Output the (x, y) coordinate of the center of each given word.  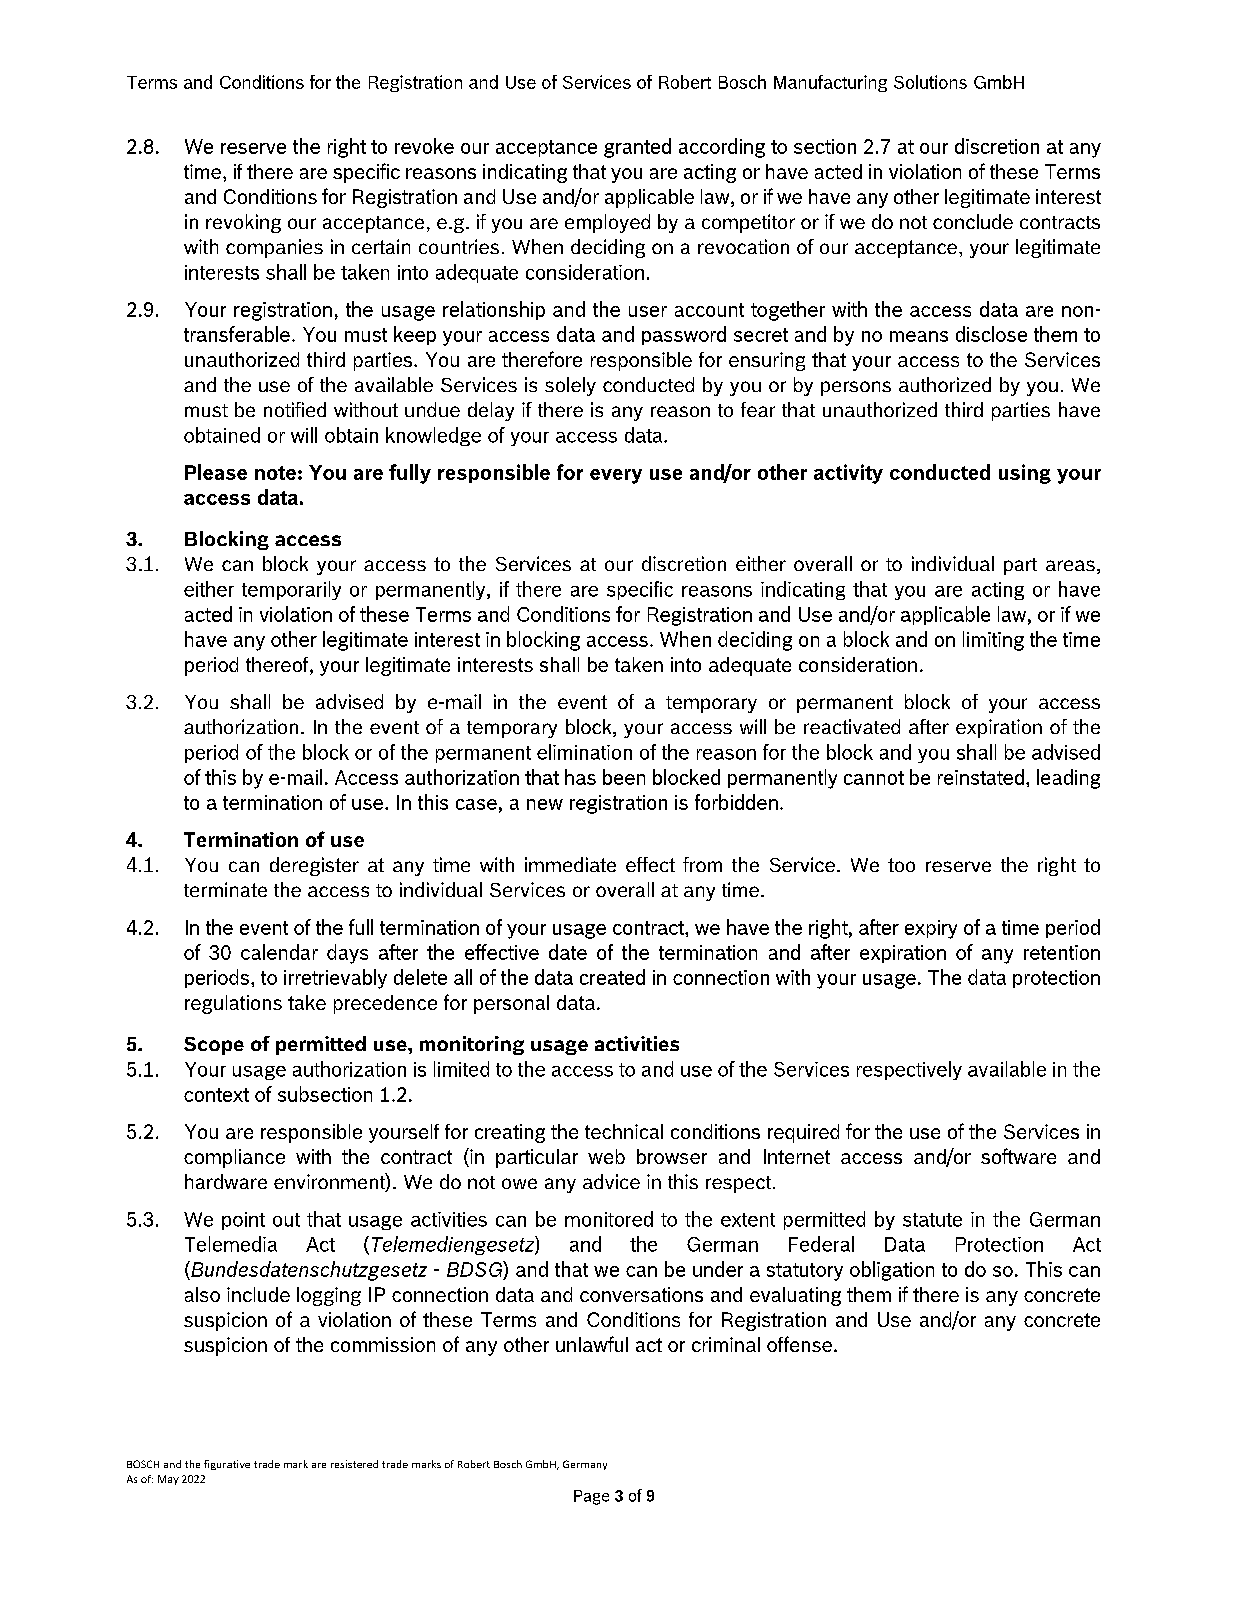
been (624, 777)
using (1025, 474)
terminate (225, 889)
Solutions (930, 82)
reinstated (981, 777)
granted (637, 148)
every (616, 476)
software (1018, 1156)
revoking (243, 223)
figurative (227, 1465)
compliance (234, 1158)
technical (624, 1131)
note (275, 473)
